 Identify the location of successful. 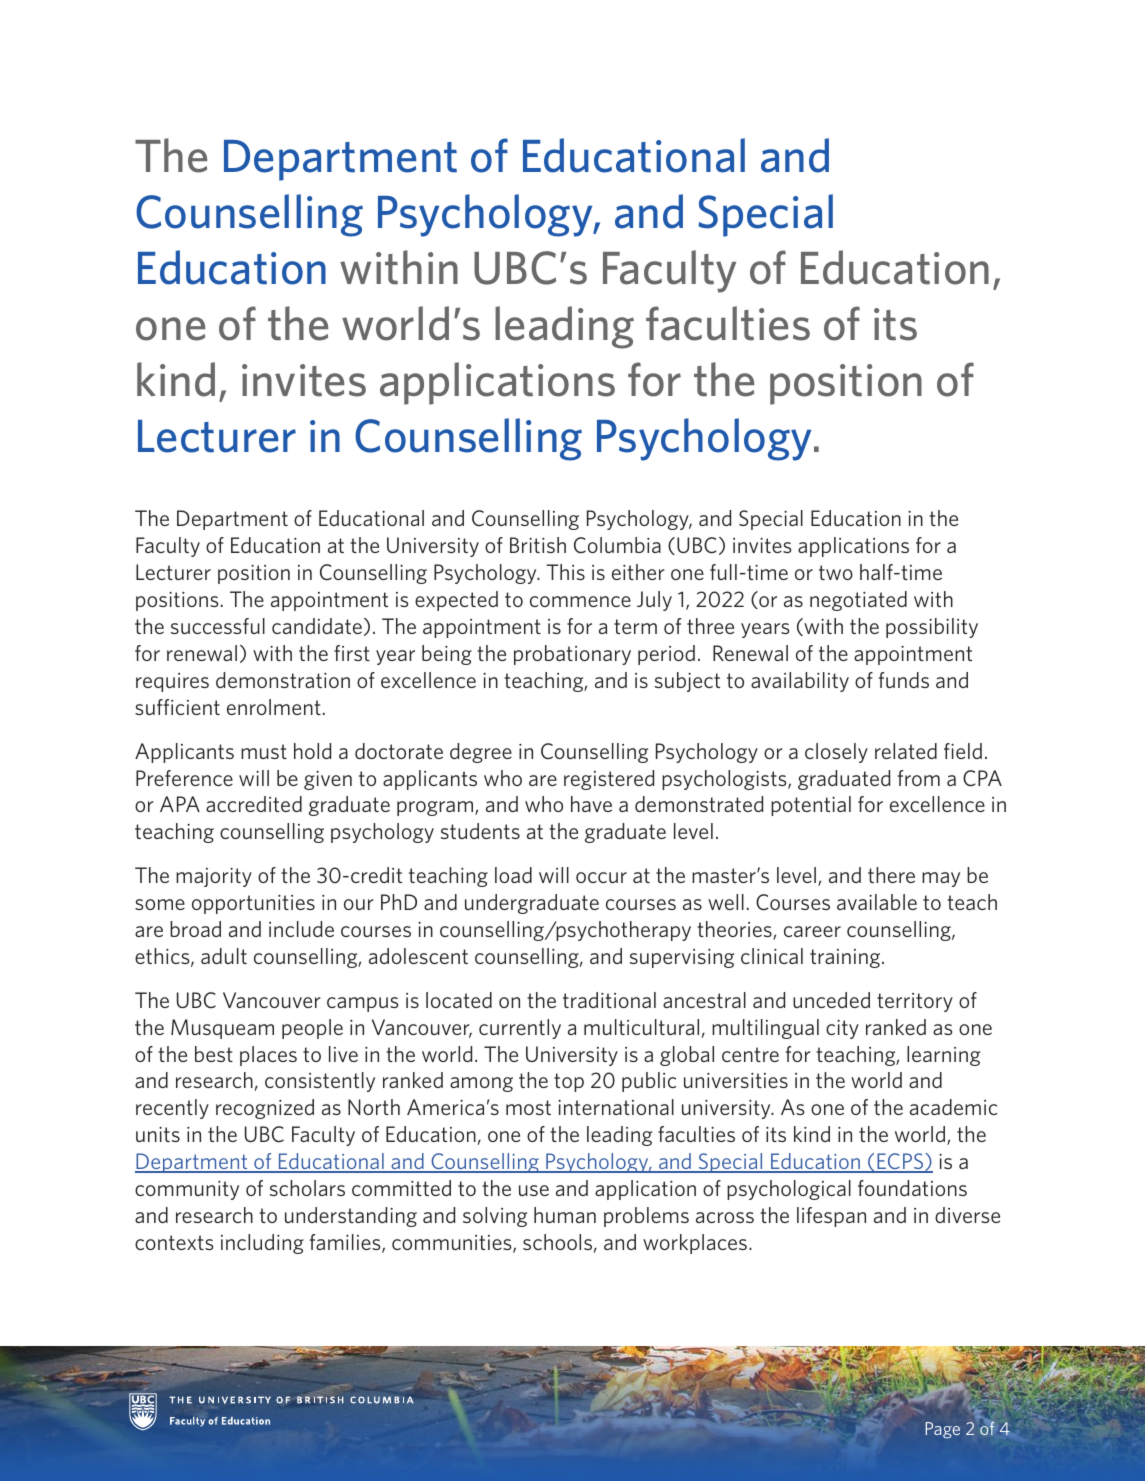
(218, 626).
